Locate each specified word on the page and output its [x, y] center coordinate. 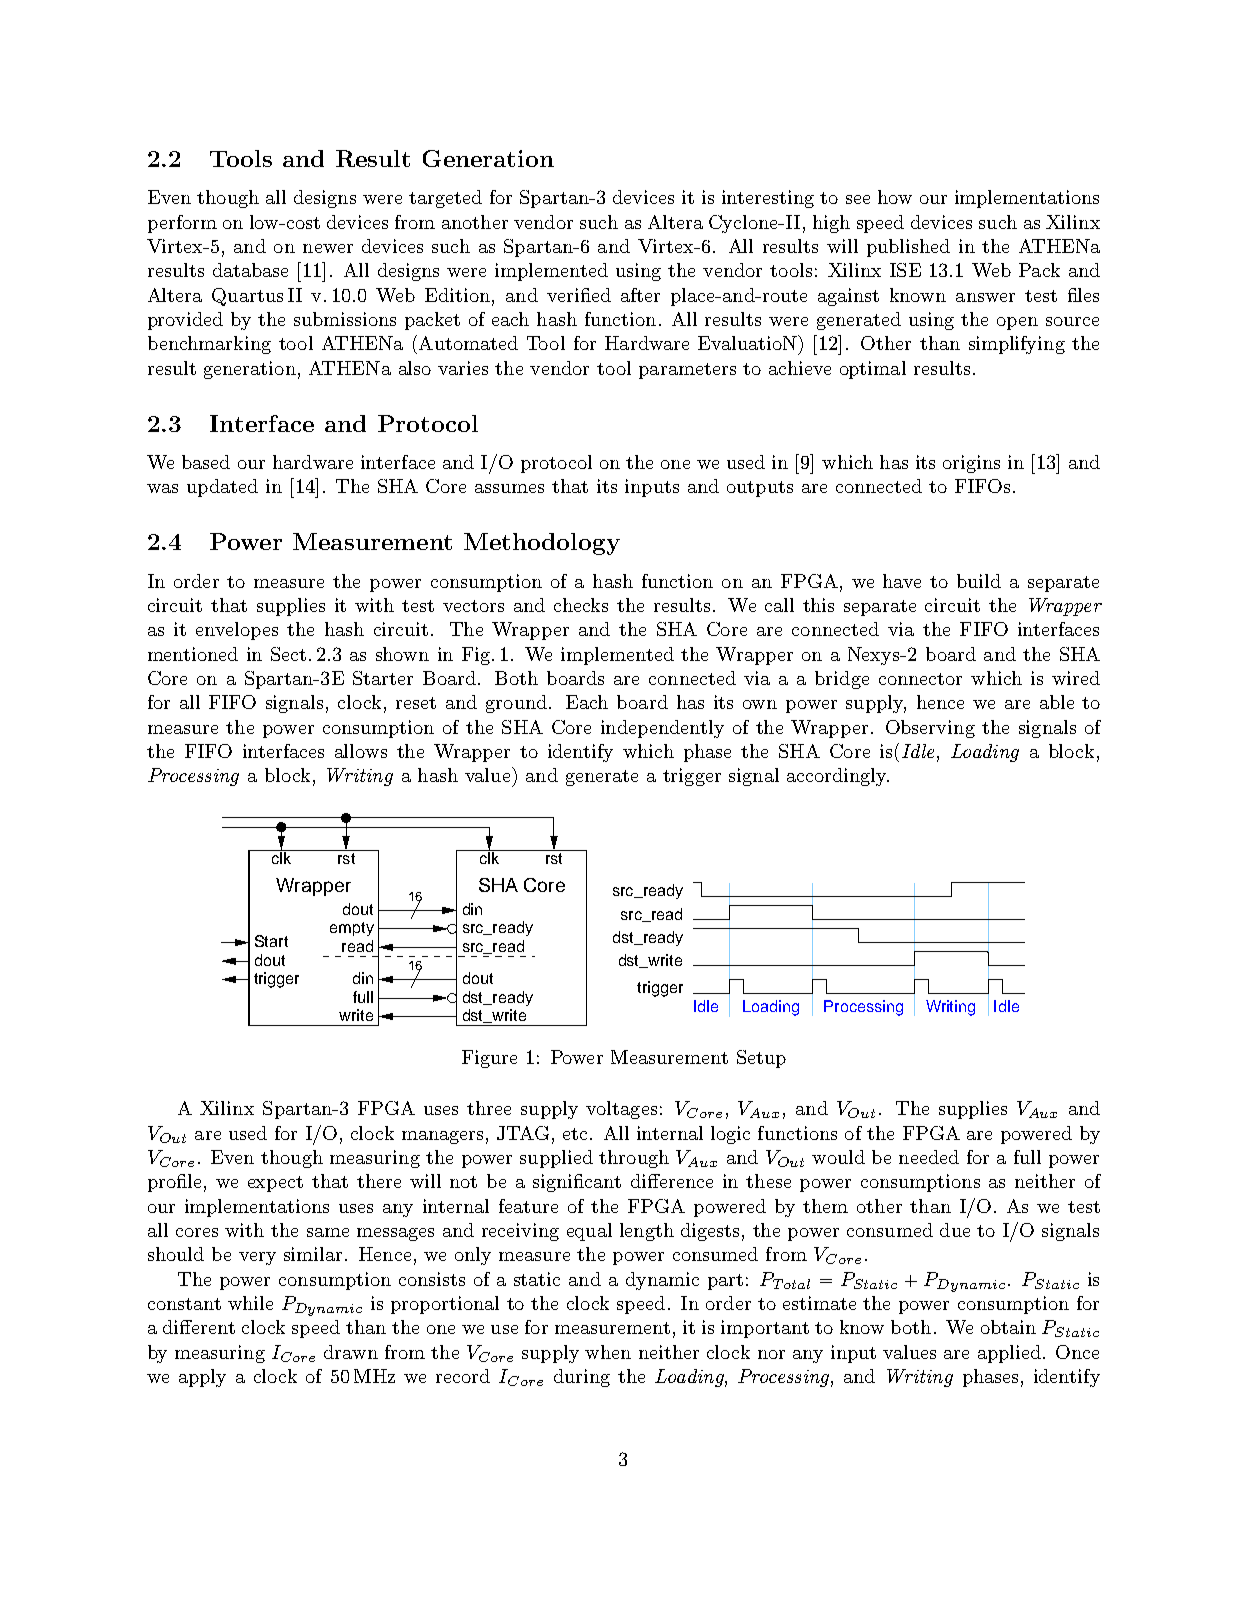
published [908, 248]
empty [352, 929]
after [640, 295]
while [250, 1303]
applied [1009, 1354]
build [979, 581]
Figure [489, 1059]
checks [581, 605]
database [250, 270]
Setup [761, 1059]
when [608, 1352]
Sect [288, 654]
